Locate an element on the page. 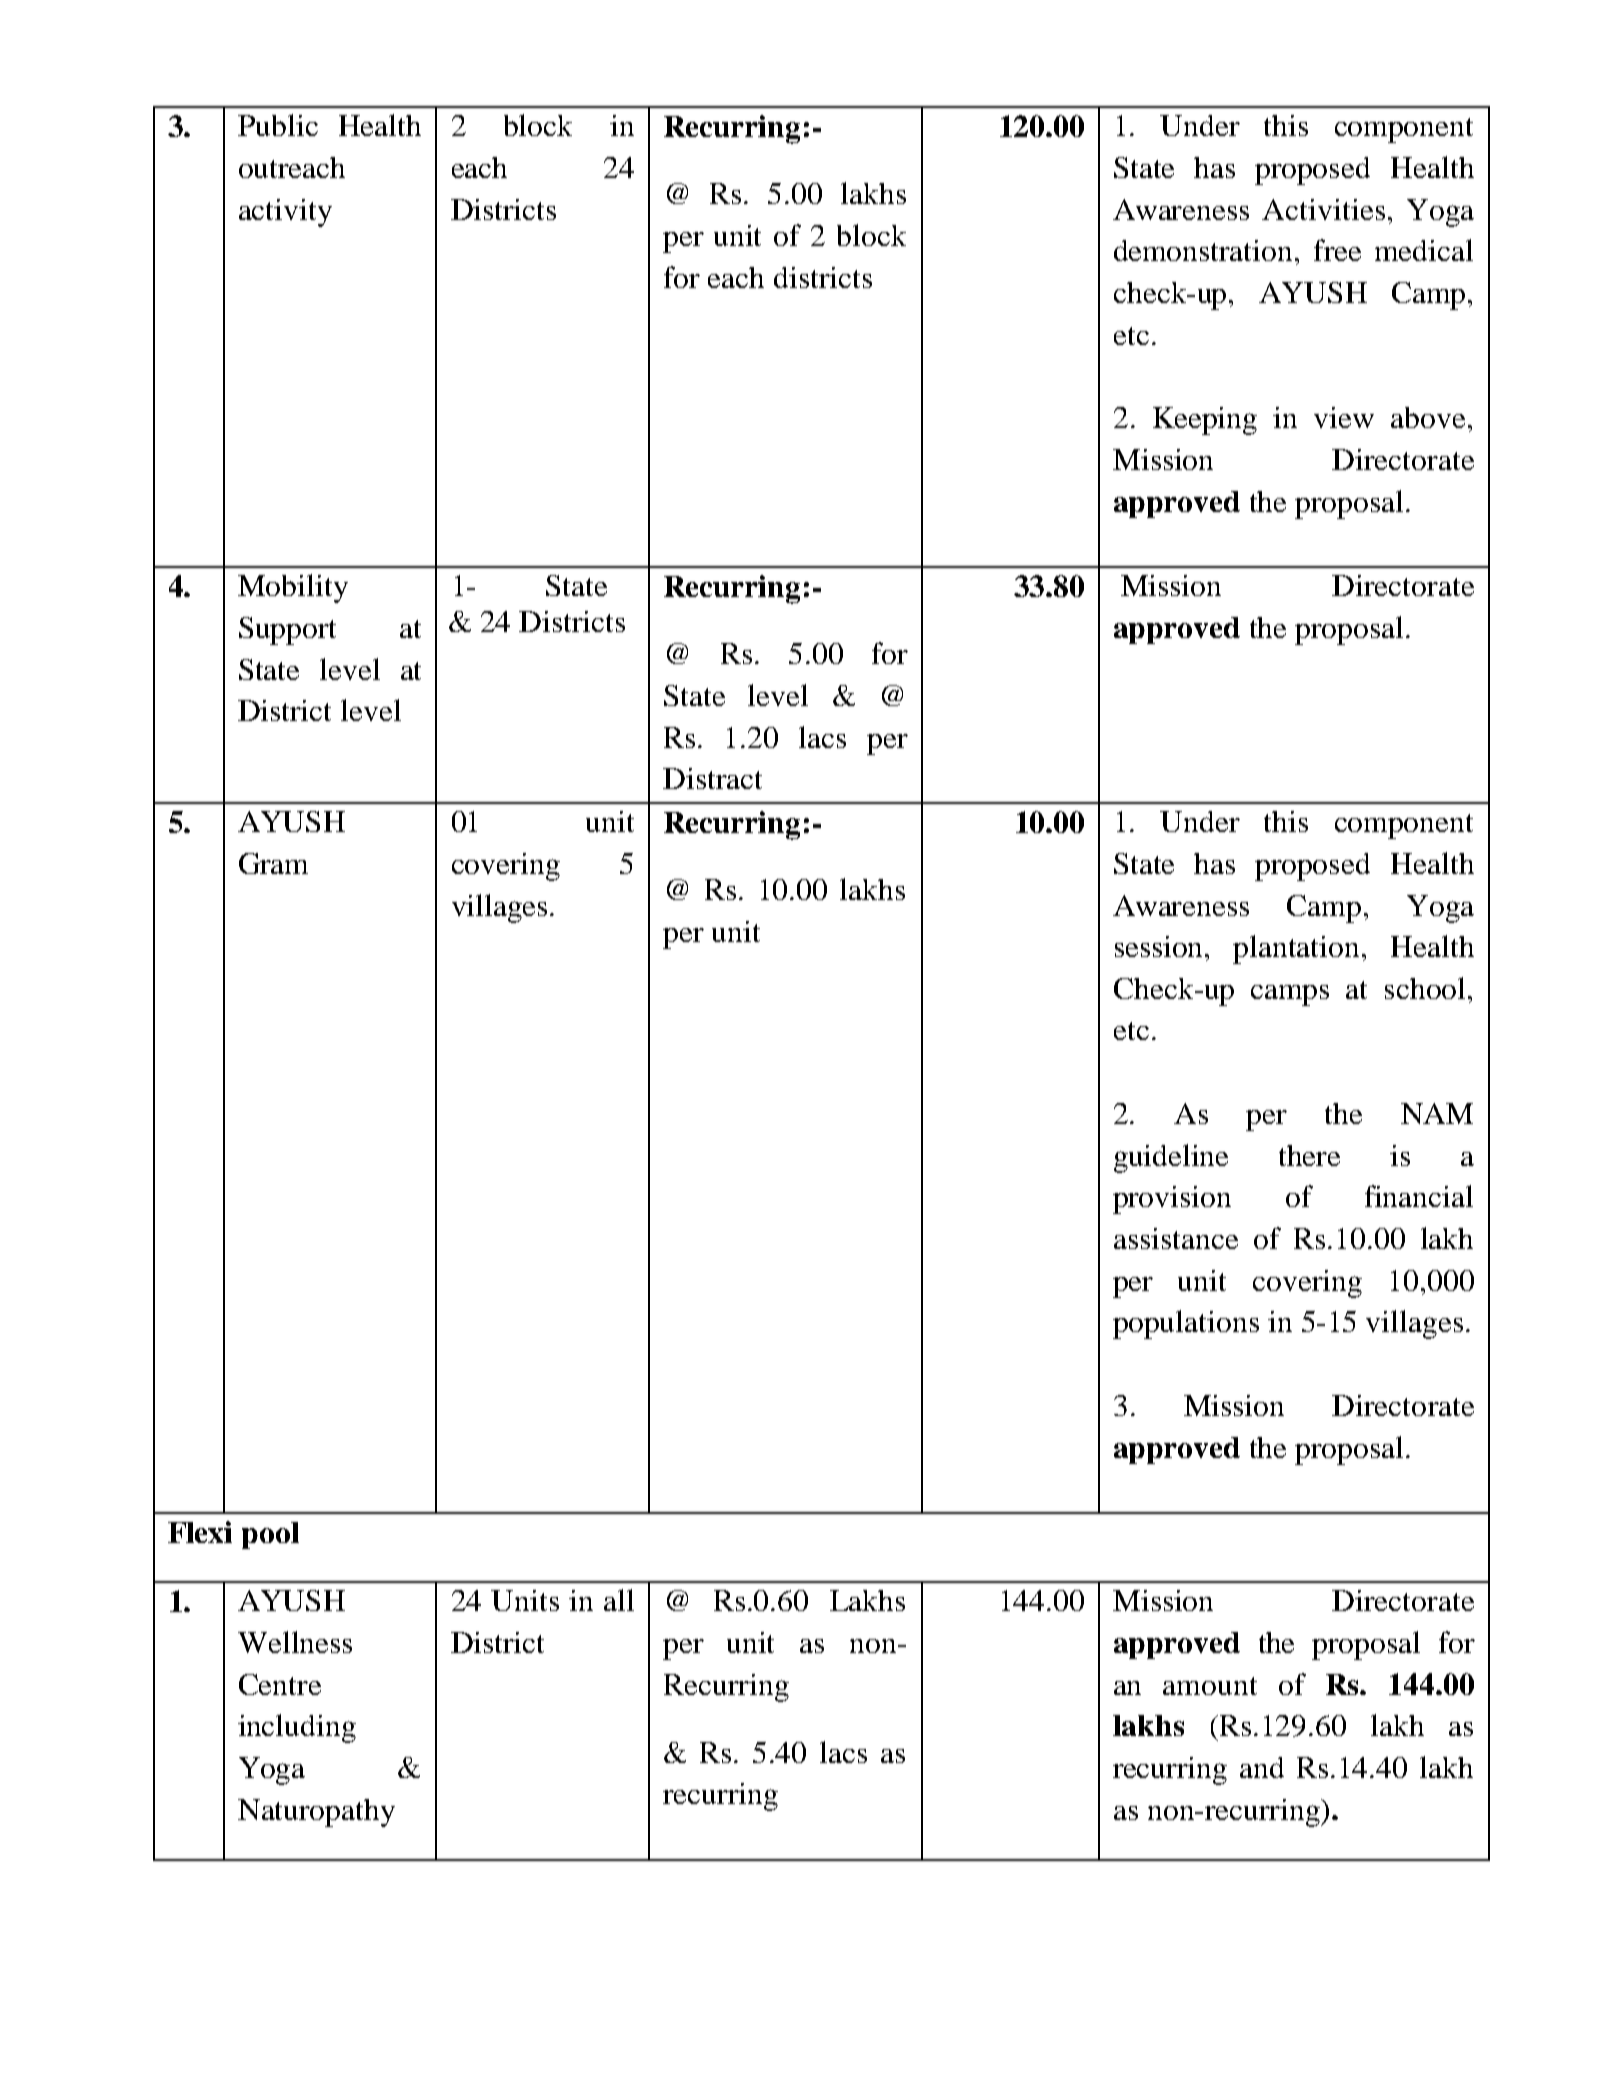  Activities is located at coordinates (1323, 209).
